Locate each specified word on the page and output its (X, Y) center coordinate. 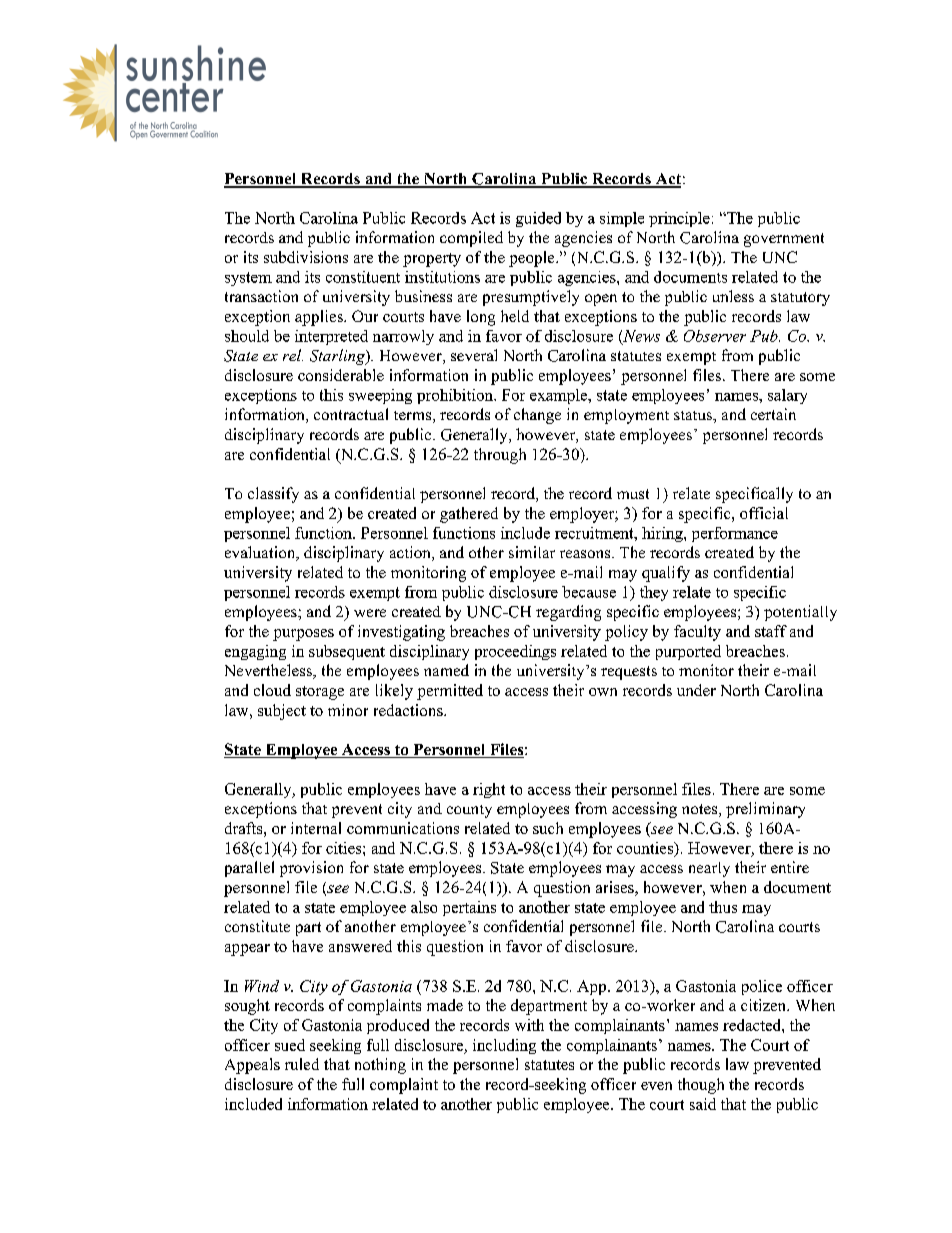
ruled (302, 1064)
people (533, 259)
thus (723, 907)
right (489, 790)
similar (532, 552)
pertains (469, 908)
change (537, 416)
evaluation (261, 553)
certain (773, 414)
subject (282, 712)
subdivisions (306, 257)
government (784, 240)
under (696, 690)
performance (735, 534)
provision (311, 869)
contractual (351, 414)
